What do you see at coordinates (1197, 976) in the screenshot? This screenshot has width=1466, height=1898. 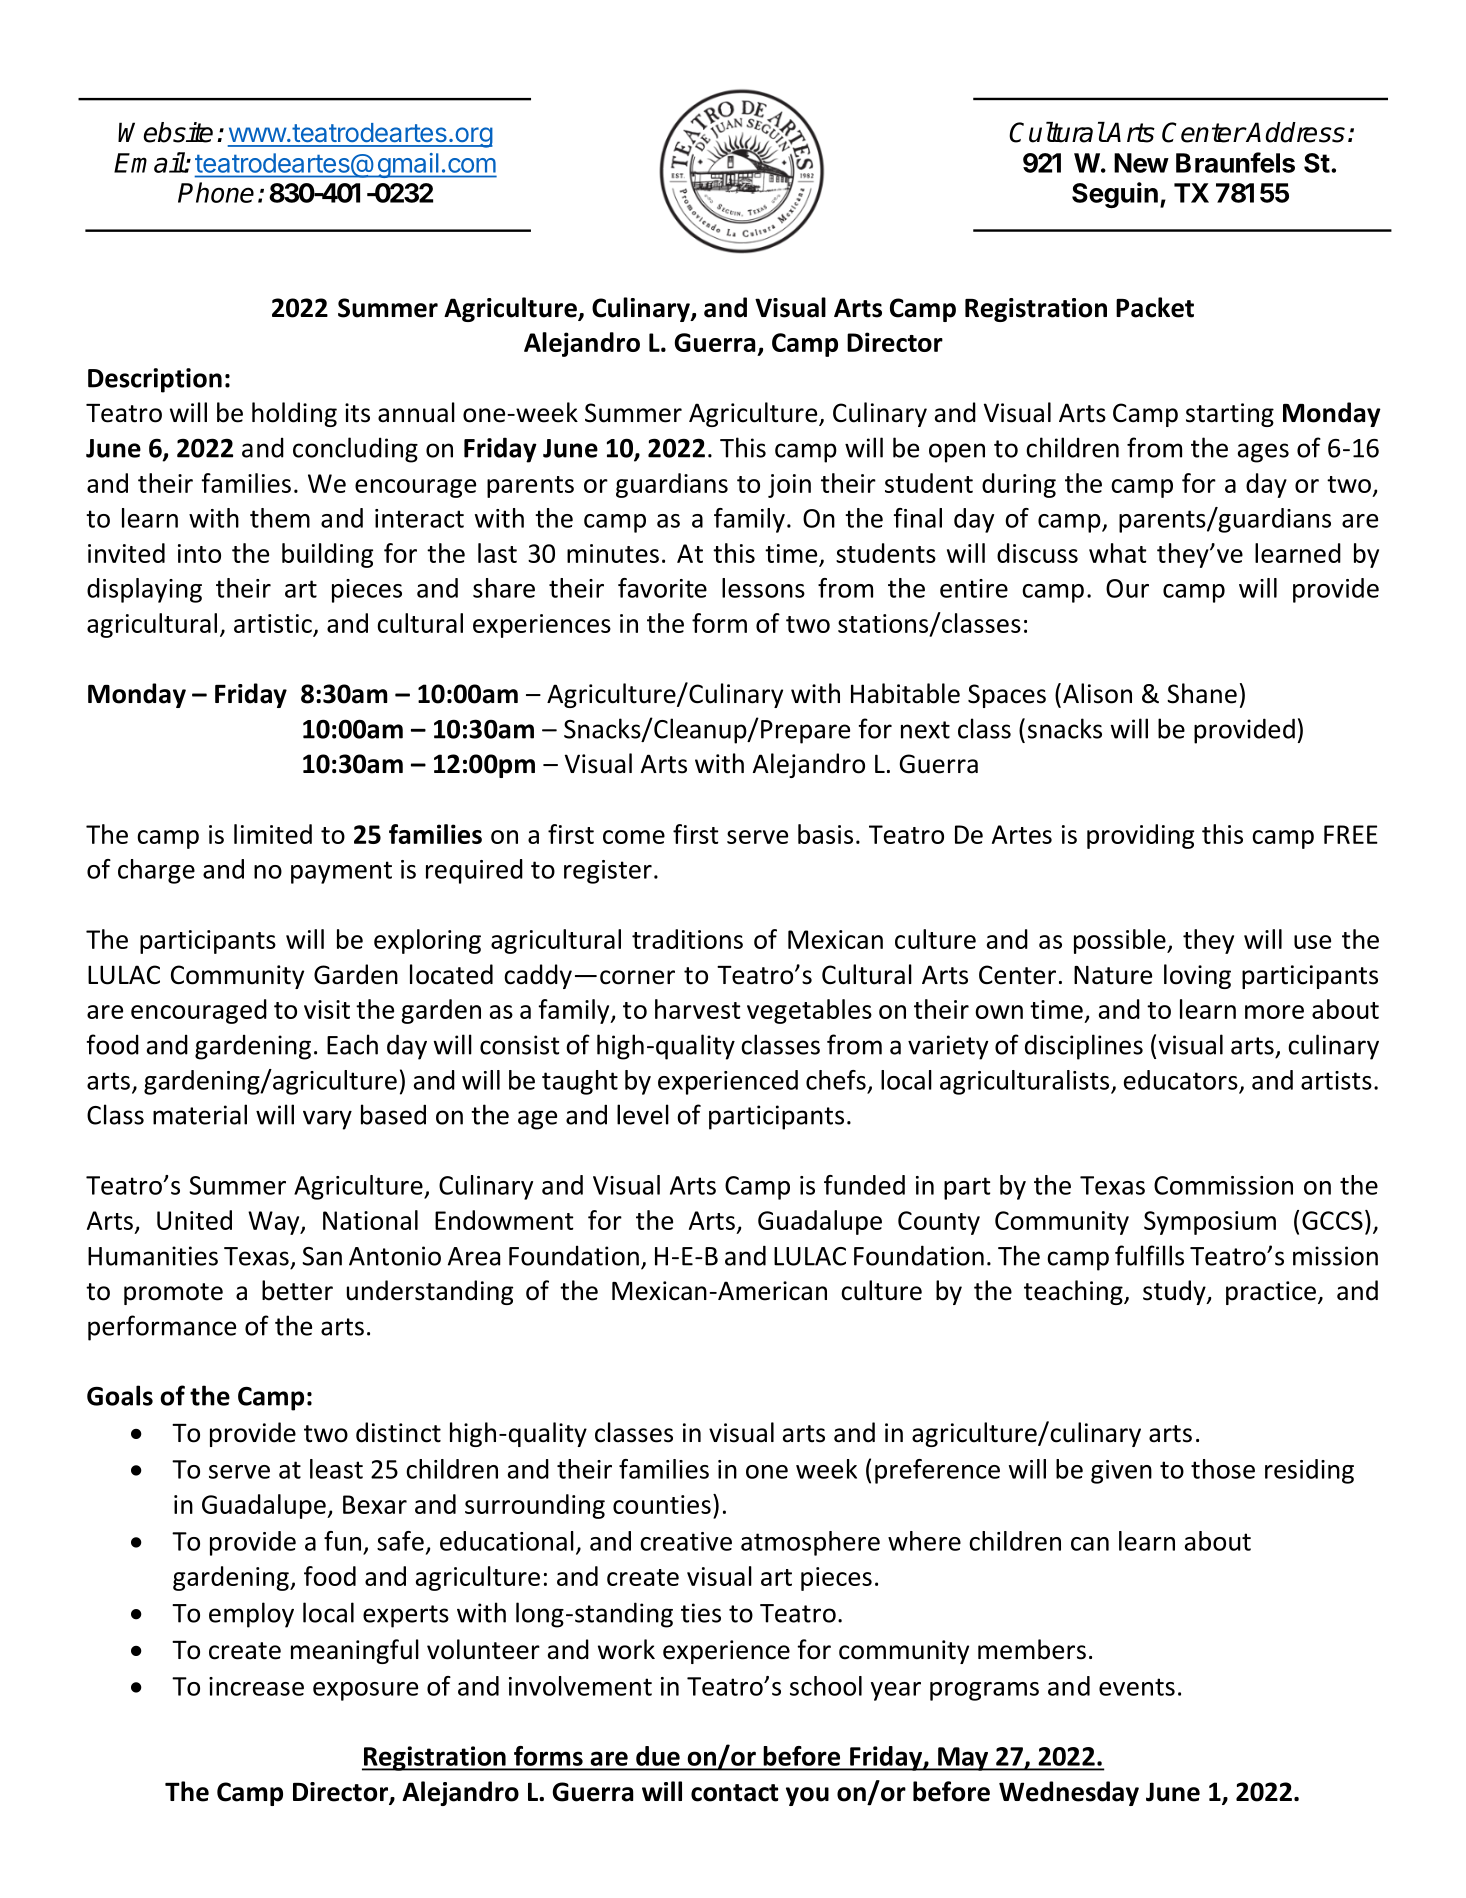 I see `loving` at bounding box center [1197, 976].
